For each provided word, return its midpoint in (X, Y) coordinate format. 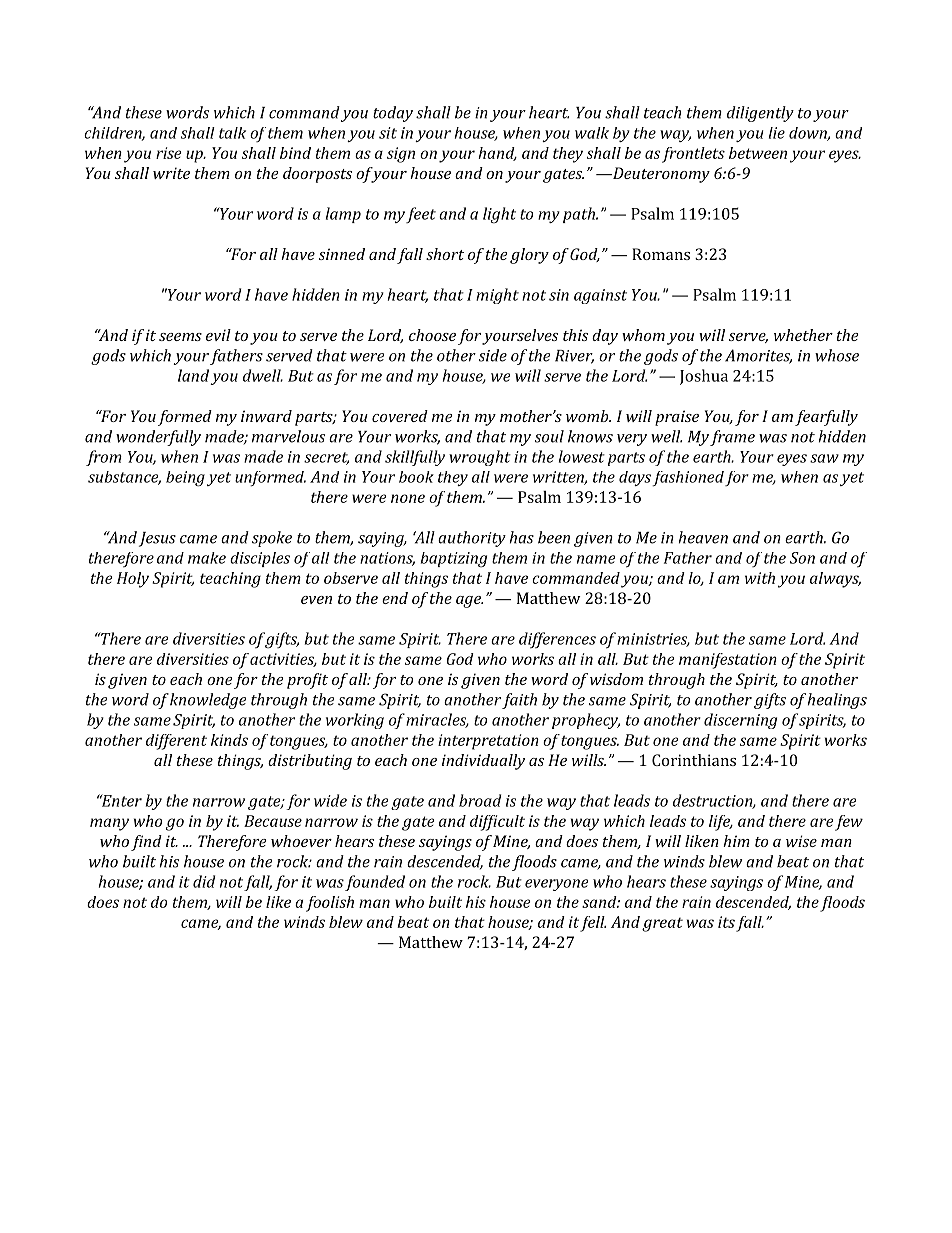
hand (497, 154)
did (204, 881)
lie (777, 133)
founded (375, 883)
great (662, 924)
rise (169, 153)
